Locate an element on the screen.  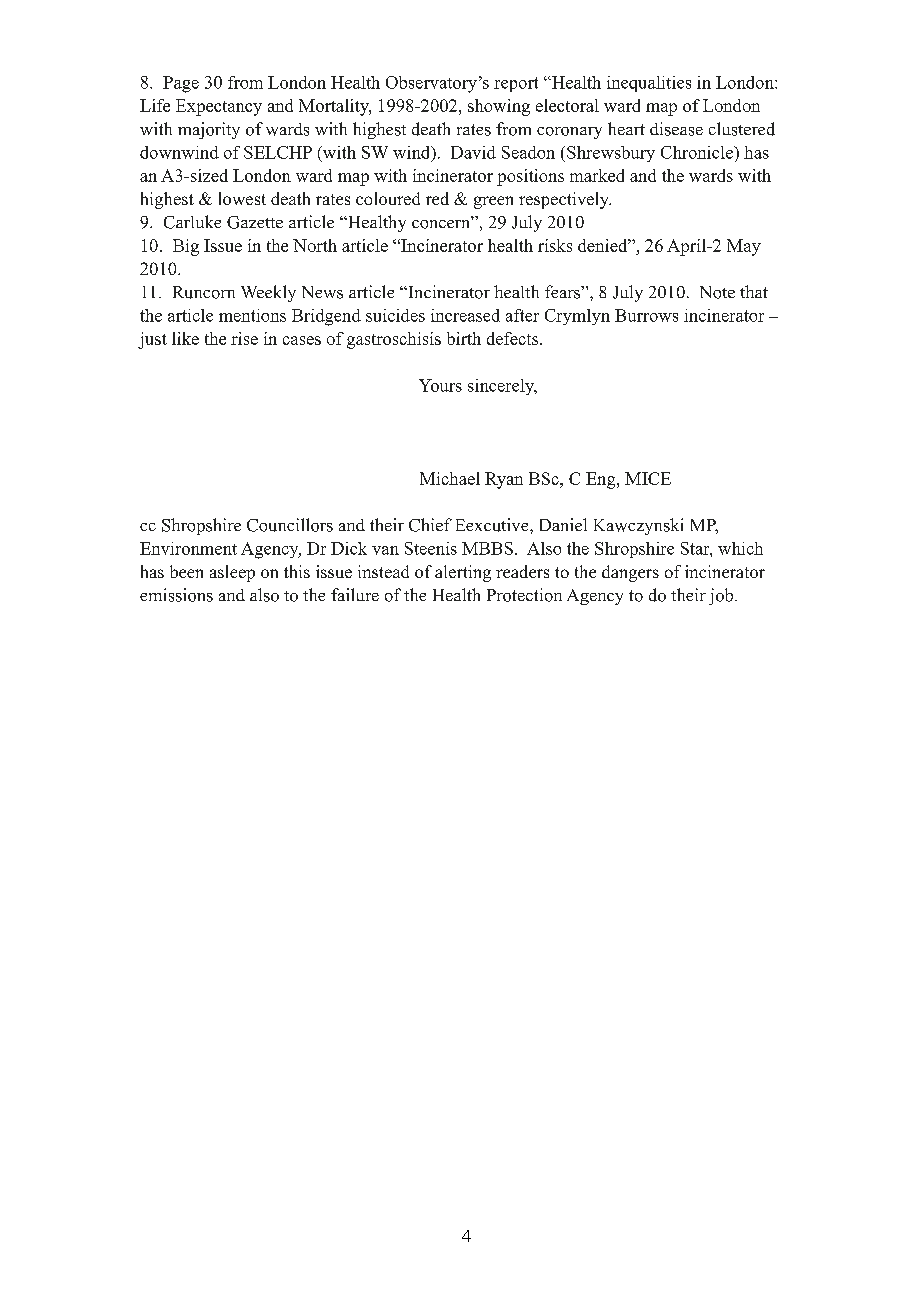
birth is located at coordinates (464, 338).
